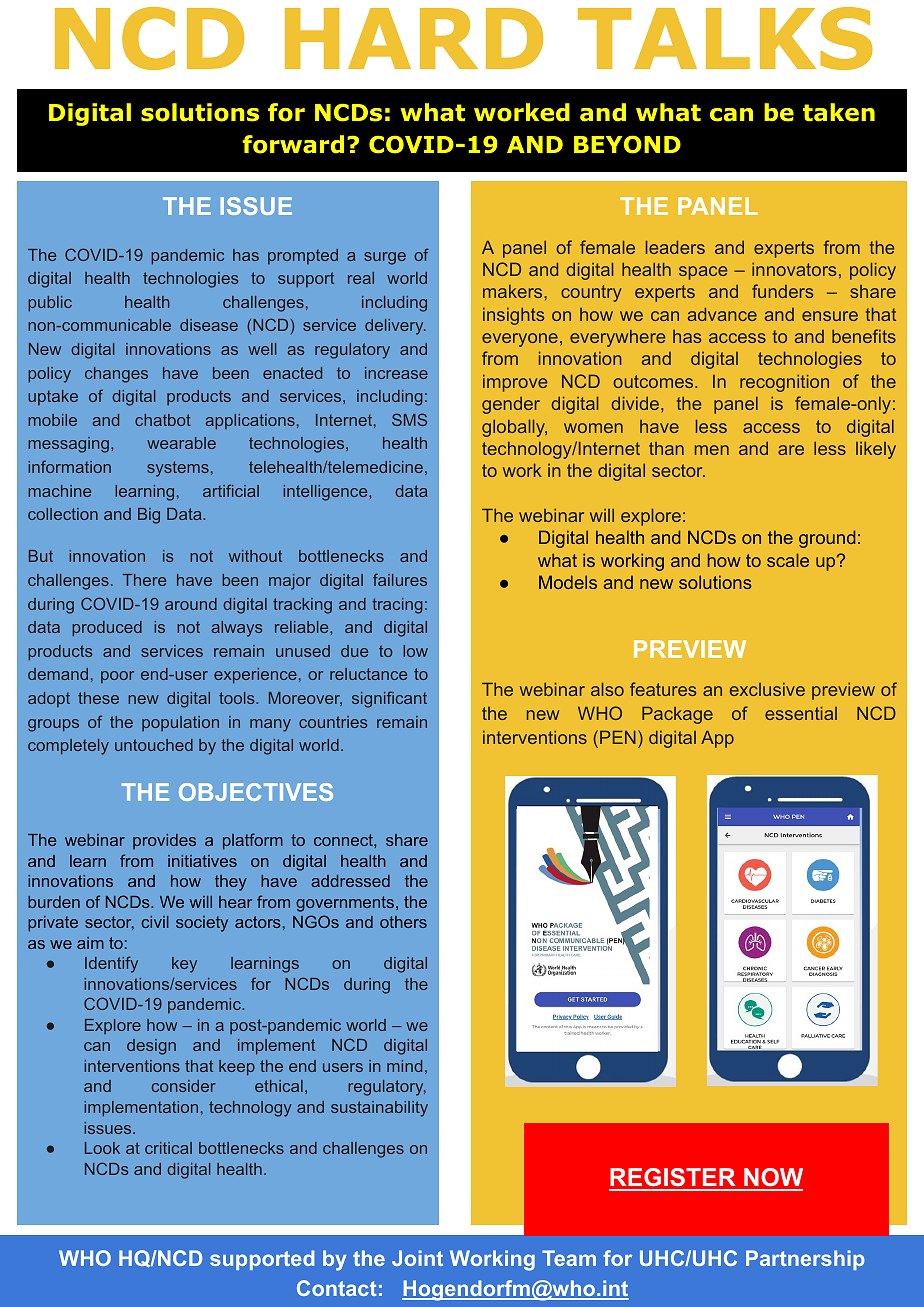  Describe the element at coordinates (409, 419) in the screenshot. I see `SMS` at that location.
